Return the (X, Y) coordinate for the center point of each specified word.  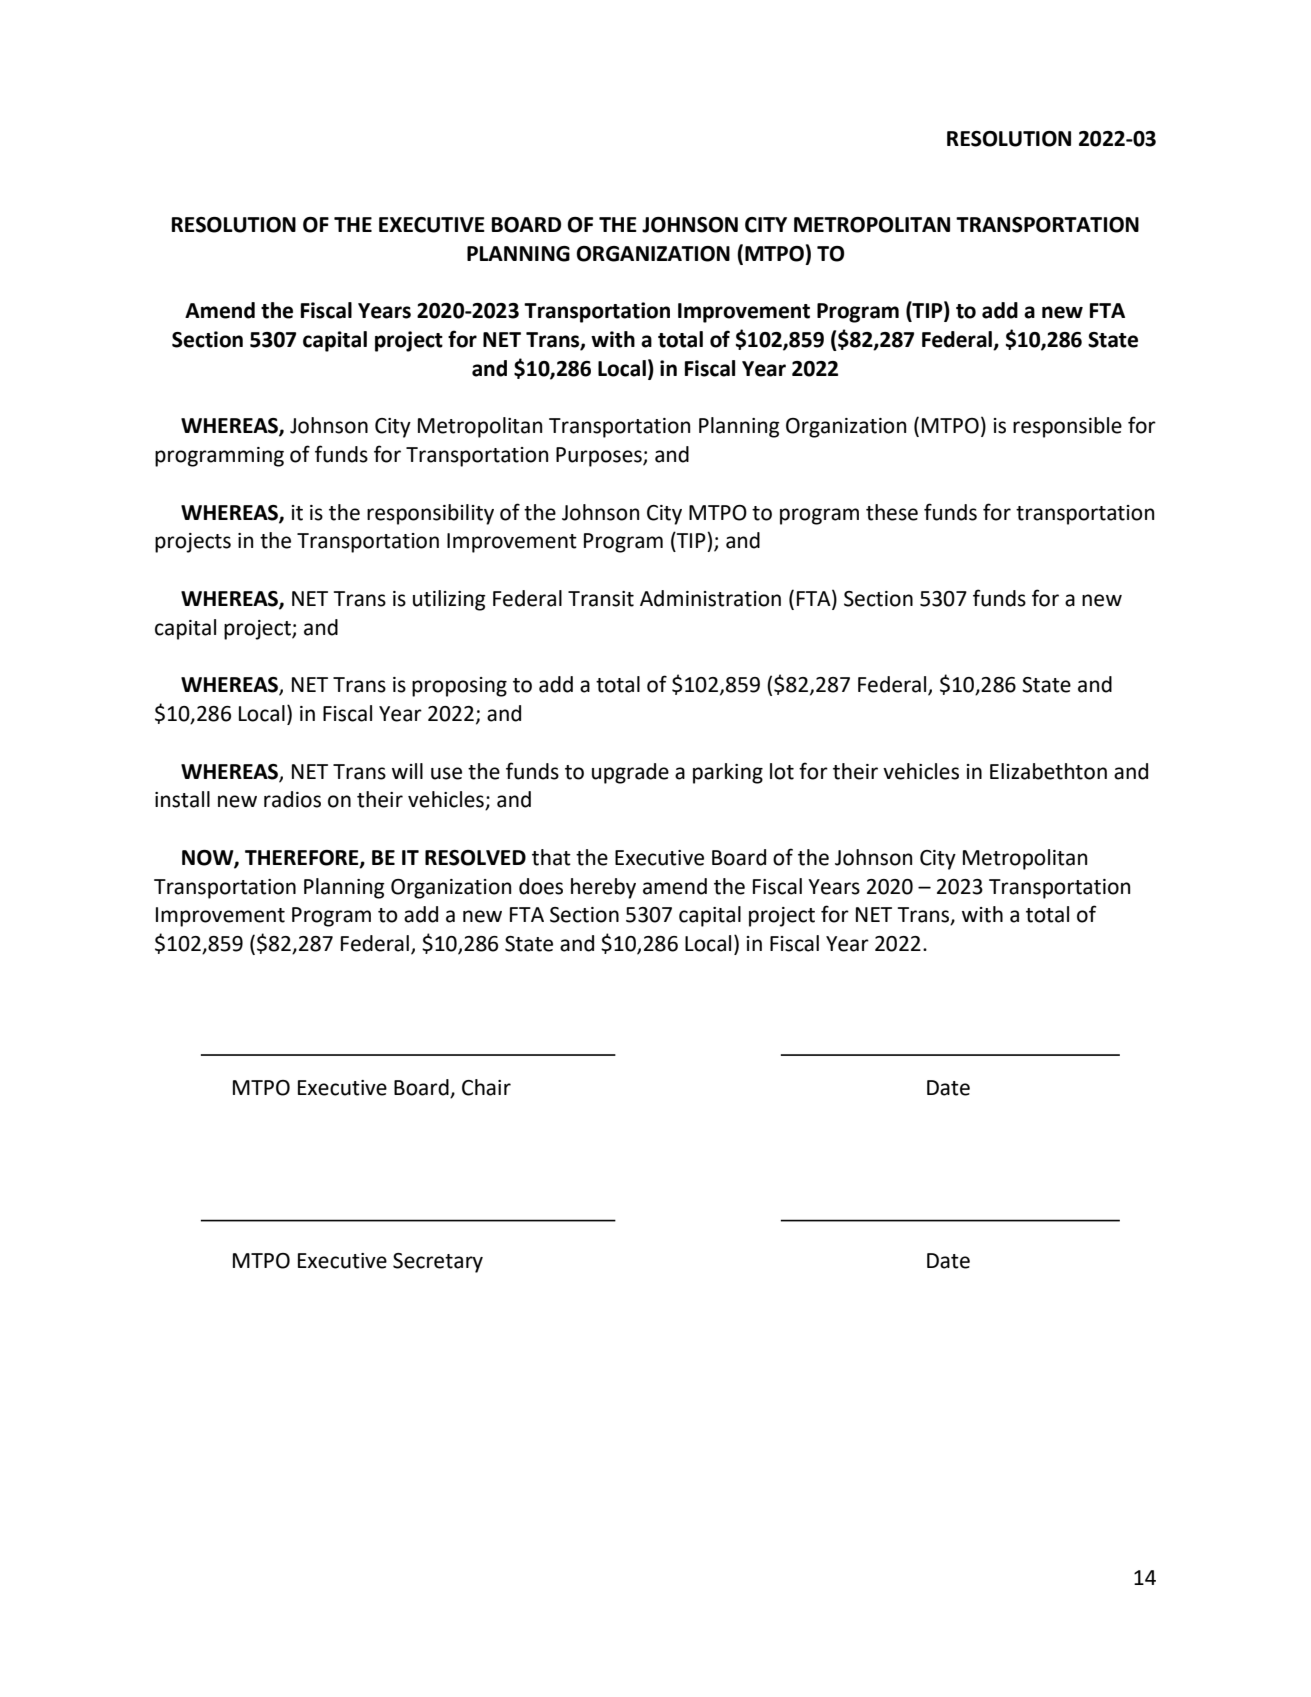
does (541, 886)
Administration (710, 598)
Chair (486, 1087)
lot (782, 771)
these (892, 512)
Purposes (600, 457)
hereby (603, 888)
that (551, 857)
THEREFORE (303, 858)
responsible (1067, 427)
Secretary (438, 1263)
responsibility (430, 514)
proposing (459, 687)
